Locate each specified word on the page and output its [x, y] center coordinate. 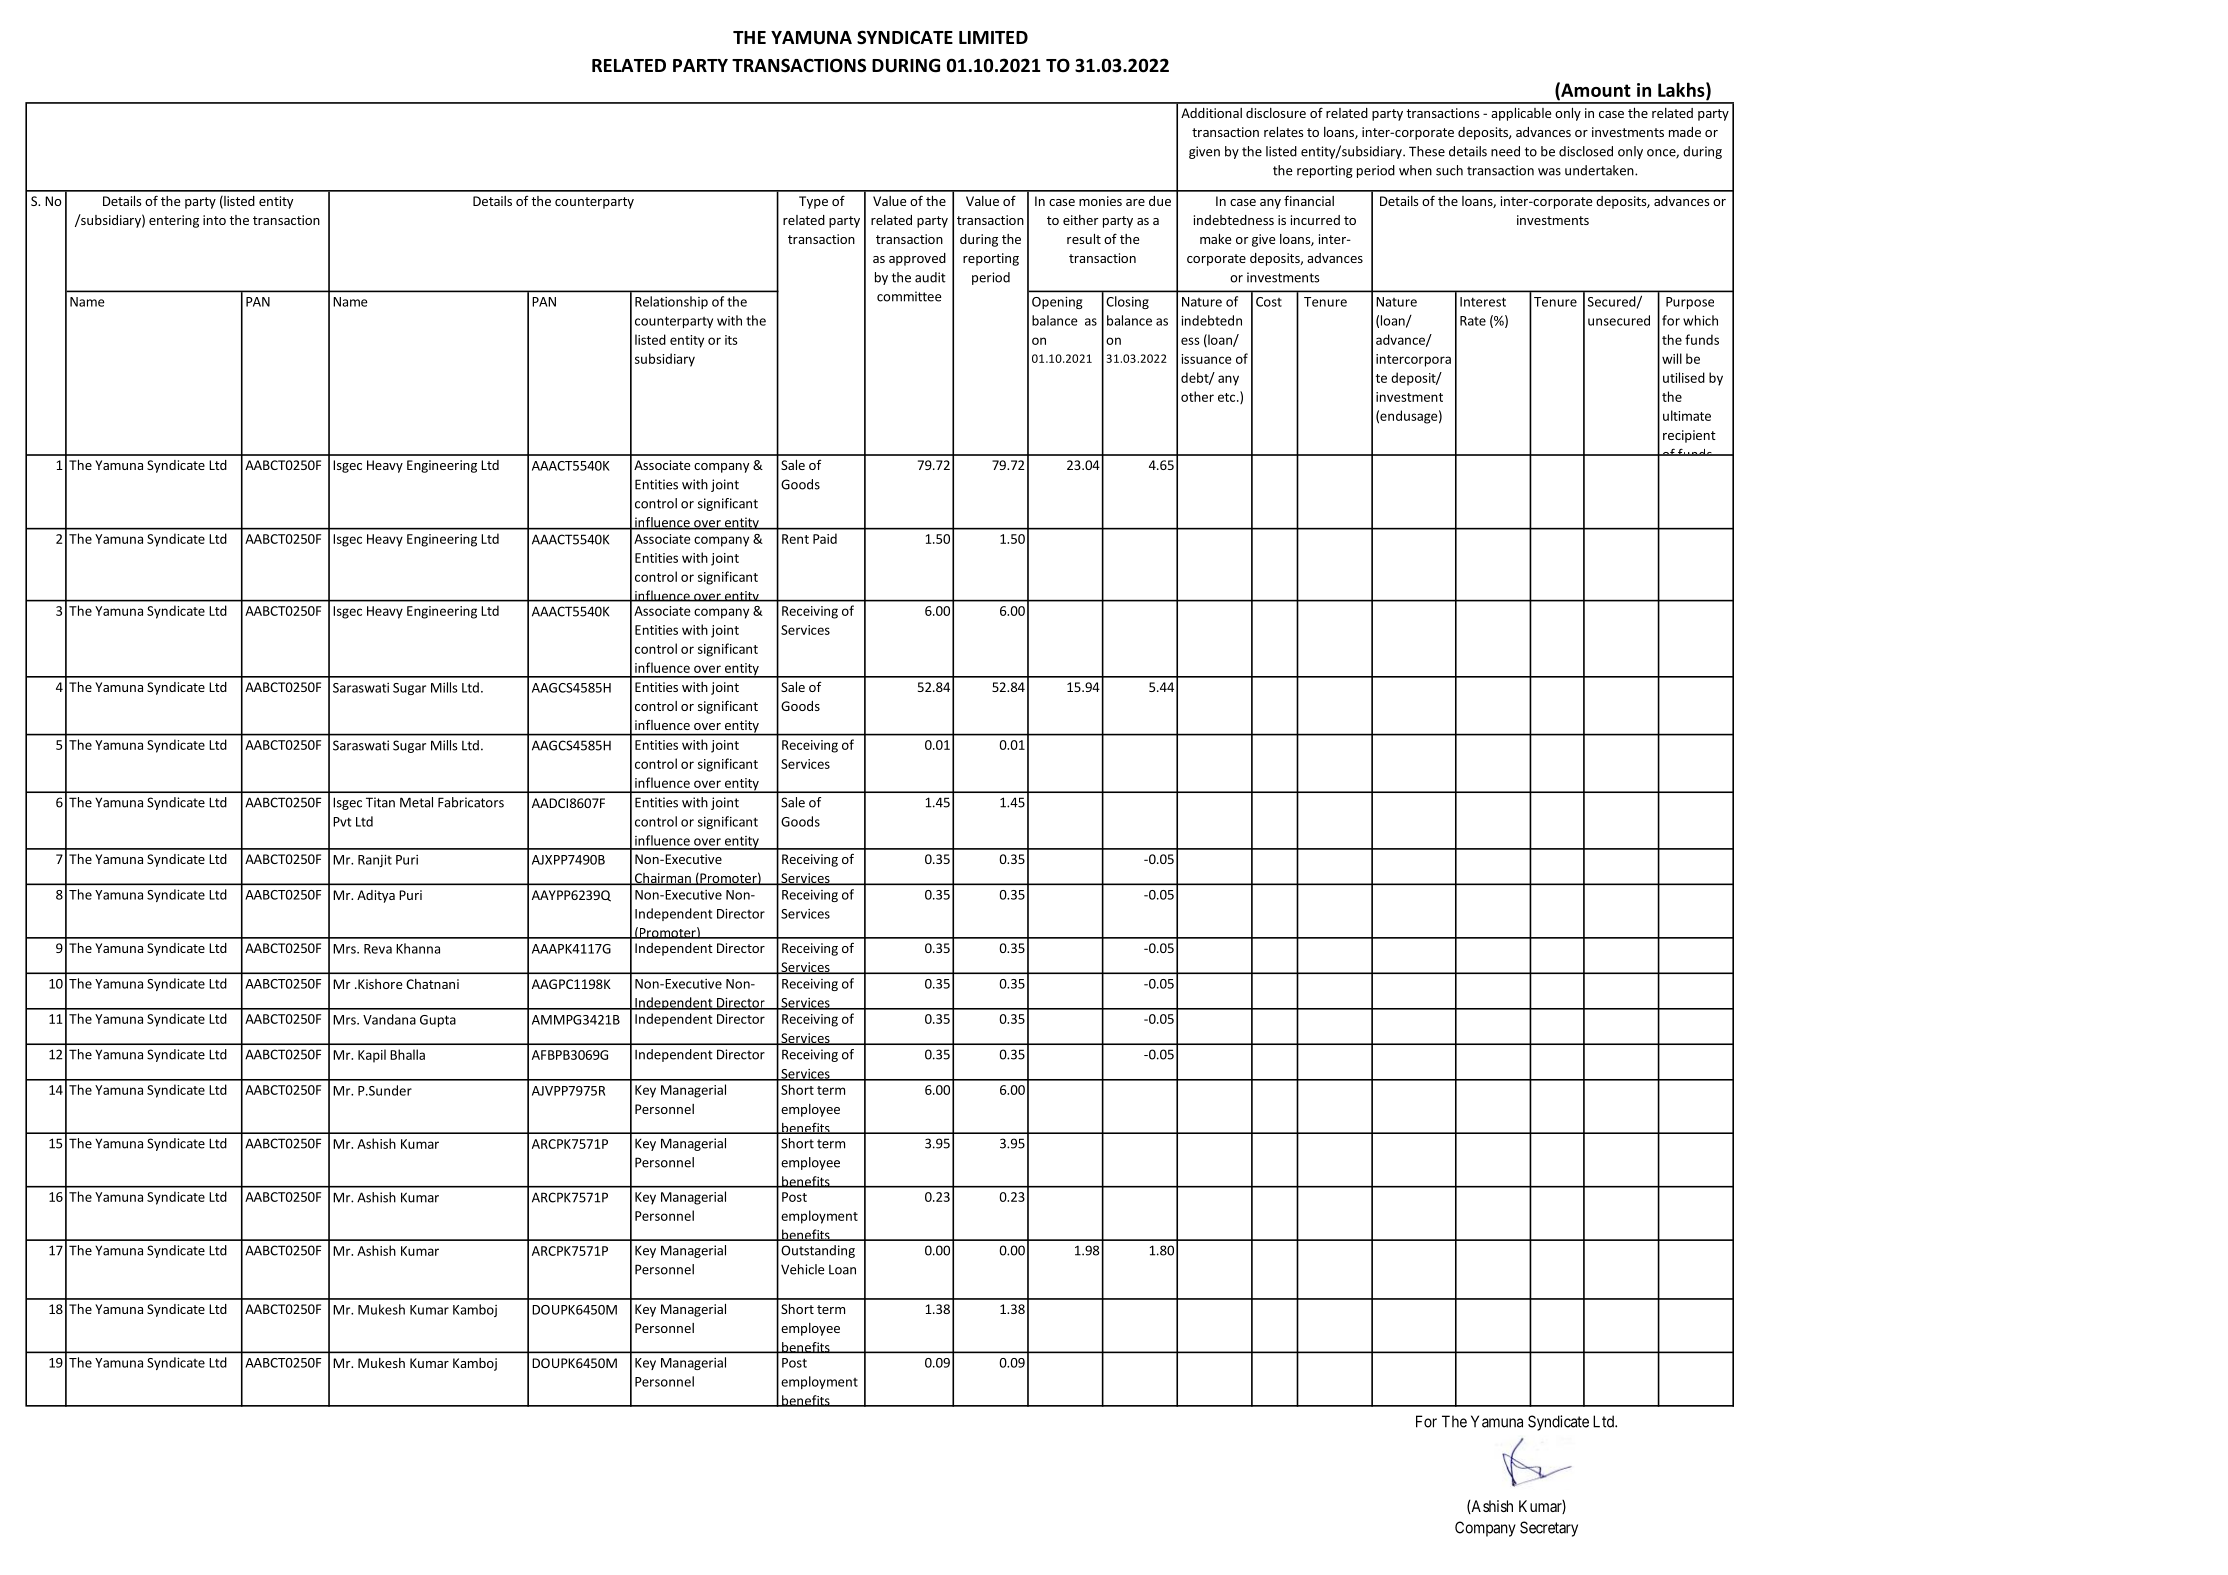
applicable [1521, 114]
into [214, 220]
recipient [1689, 436]
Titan [380, 802]
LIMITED [993, 37]
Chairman [663, 879]
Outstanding [818, 1251]
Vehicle [802, 1269]
